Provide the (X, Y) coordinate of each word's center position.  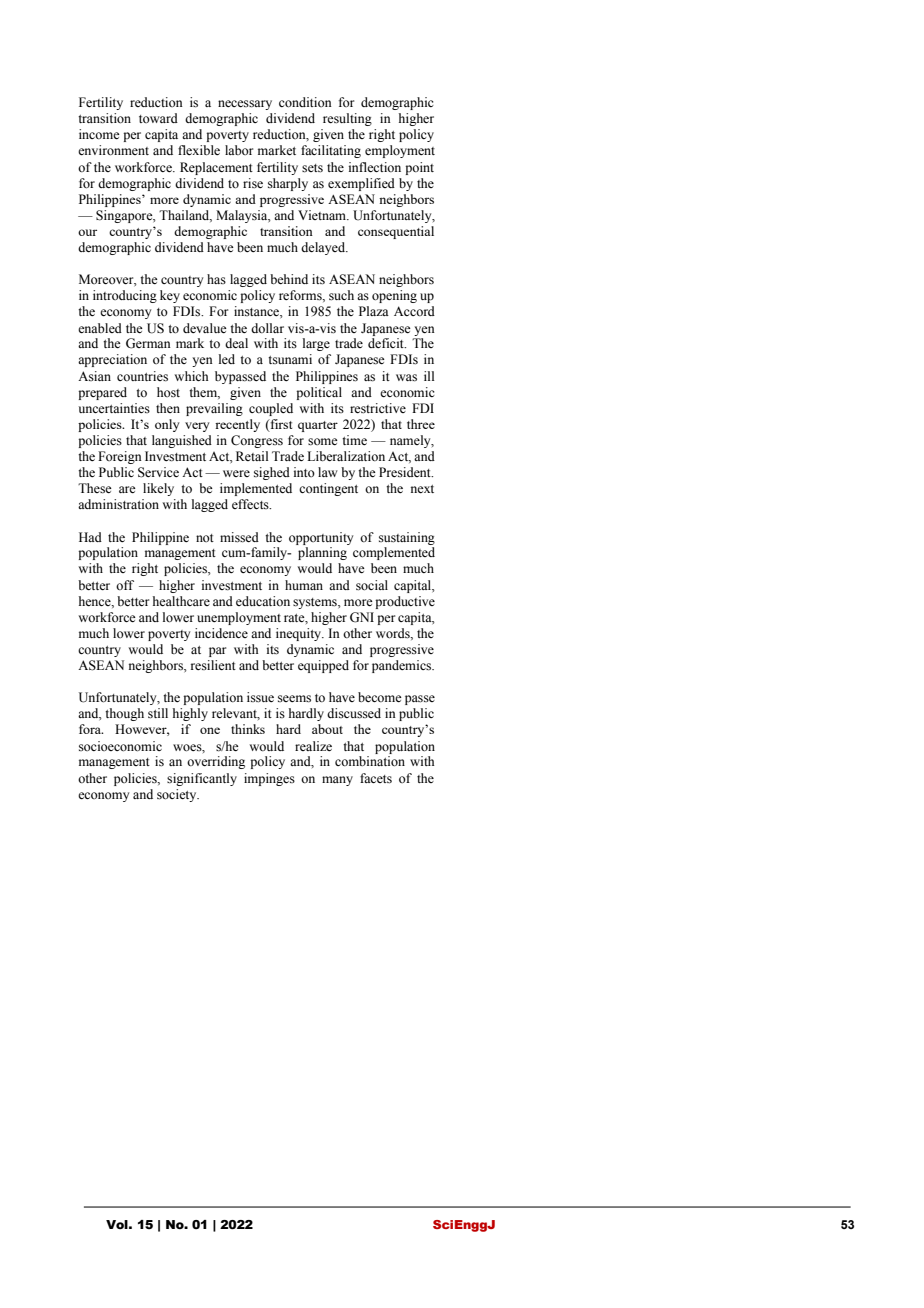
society (178, 795)
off (125, 585)
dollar (267, 328)
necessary (245, 105)
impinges (269, 779)
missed (239, 537)
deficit (387, 343)
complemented (394, 553)
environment (113, 150)
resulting (347, 119)
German (148, 343)
